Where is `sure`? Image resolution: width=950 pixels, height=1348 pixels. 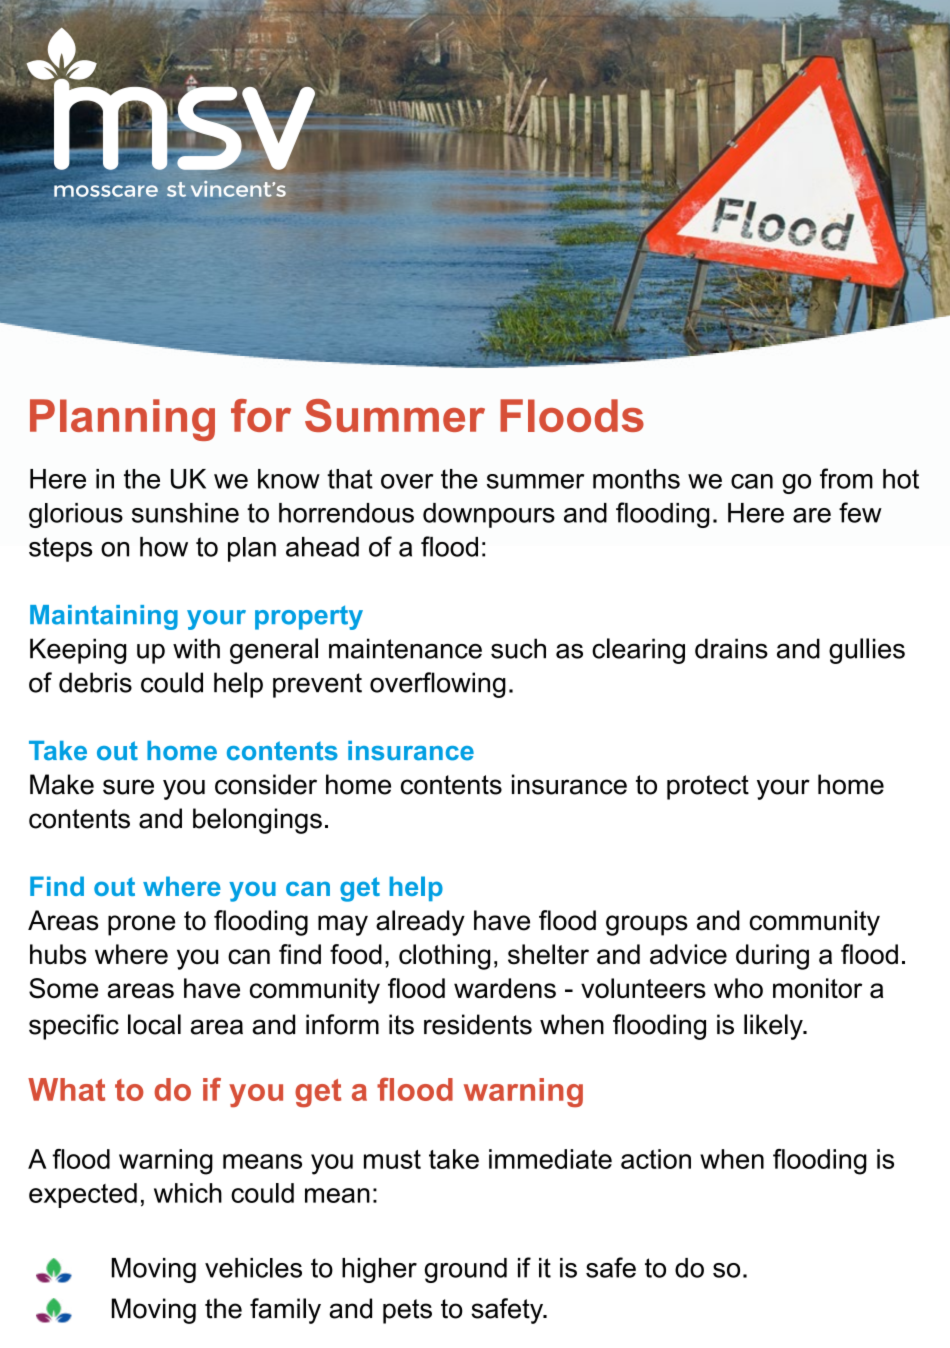 sure is located at coordinates (128, 787).
